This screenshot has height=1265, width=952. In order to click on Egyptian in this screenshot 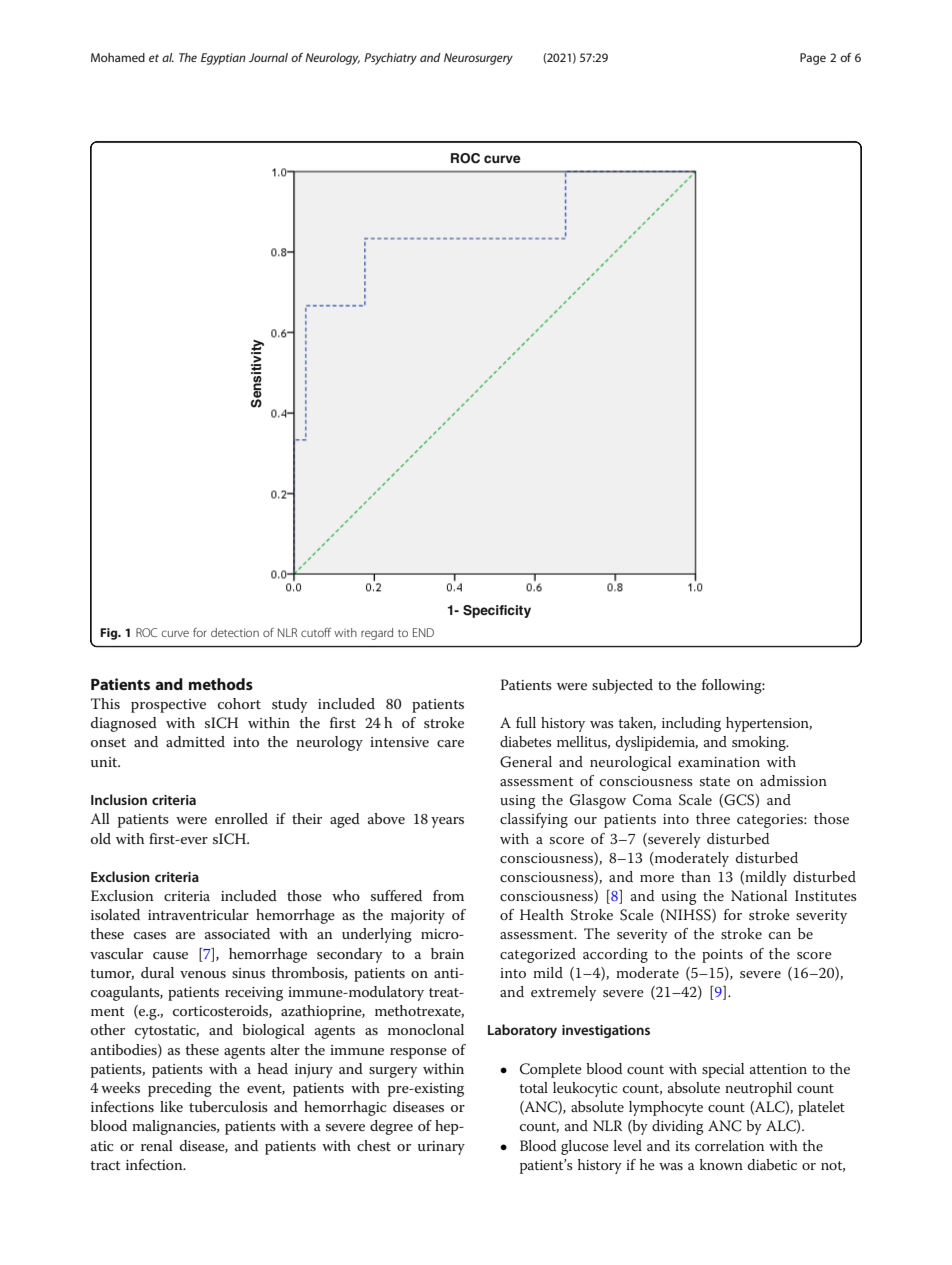, I will do `click(223, 59)`.
